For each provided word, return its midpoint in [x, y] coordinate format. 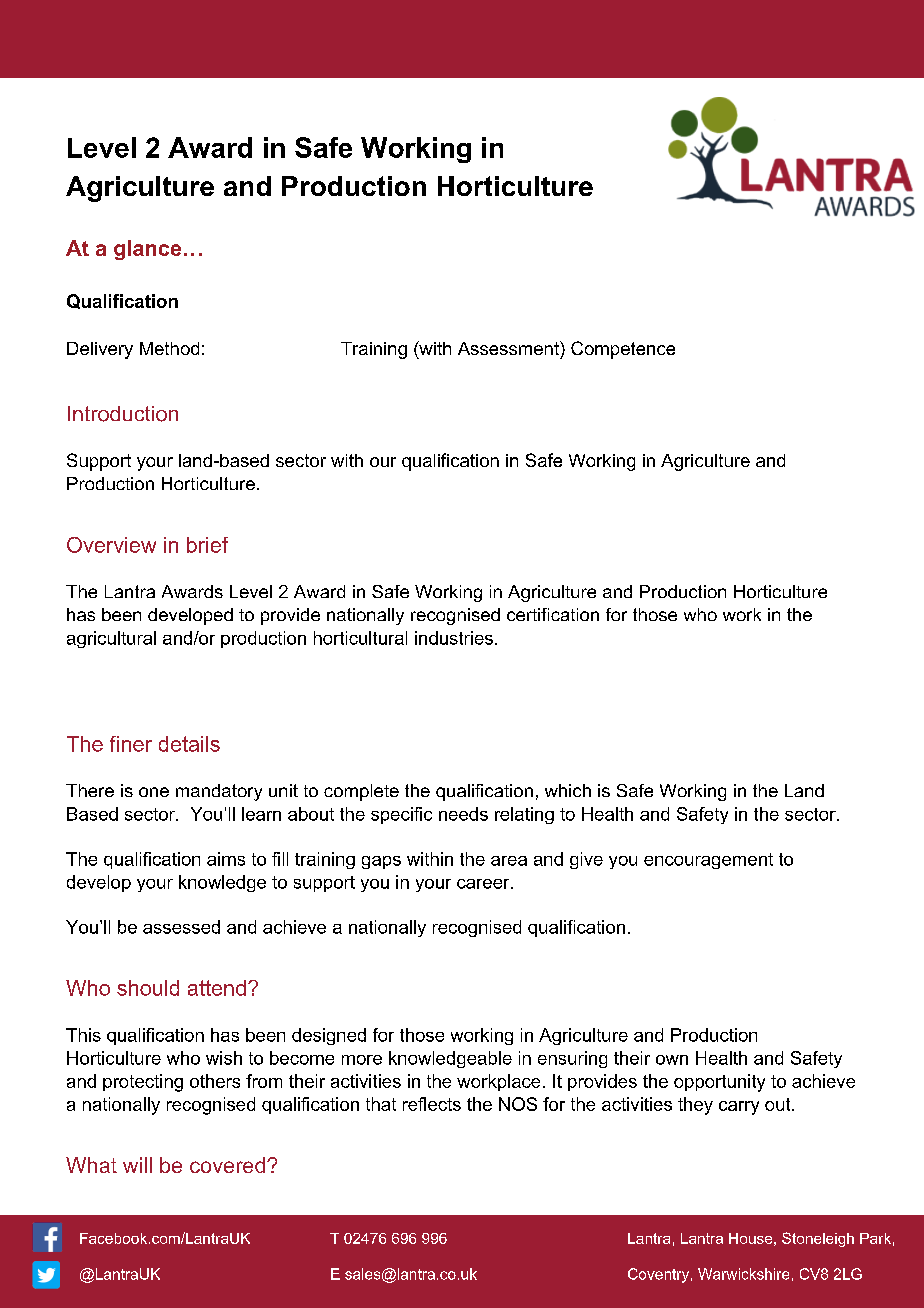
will [137, 1165]
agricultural [111, 639]
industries [454, 638]
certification [553, 614]
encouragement [708, 861]
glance [147, 250]
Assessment [509, 348]
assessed [181, 927]
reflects [432, 1104]
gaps [381, 862]
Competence [623, 350]
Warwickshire [743, 1274]
